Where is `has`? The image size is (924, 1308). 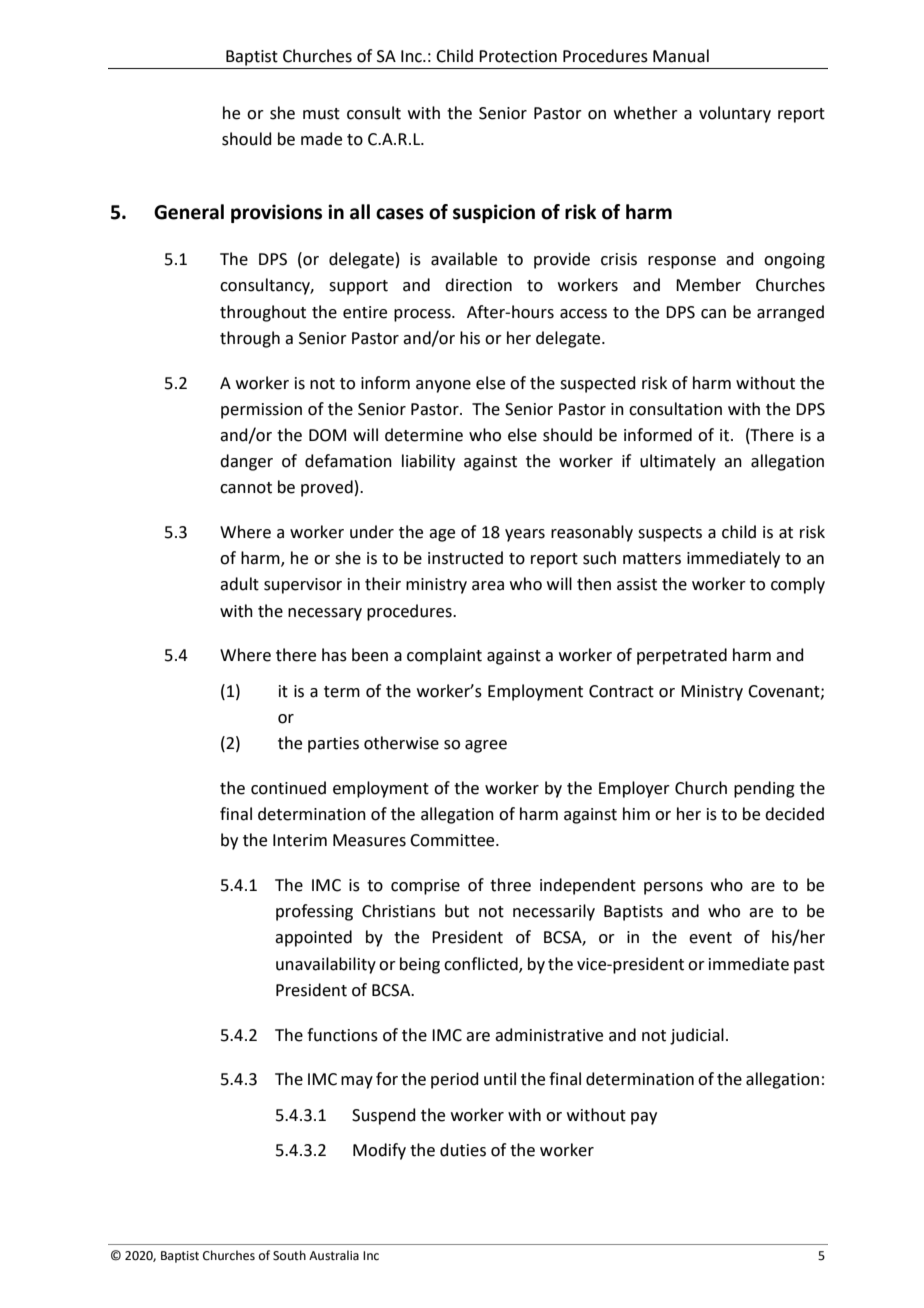 has is located at coordinates (334, 655).
